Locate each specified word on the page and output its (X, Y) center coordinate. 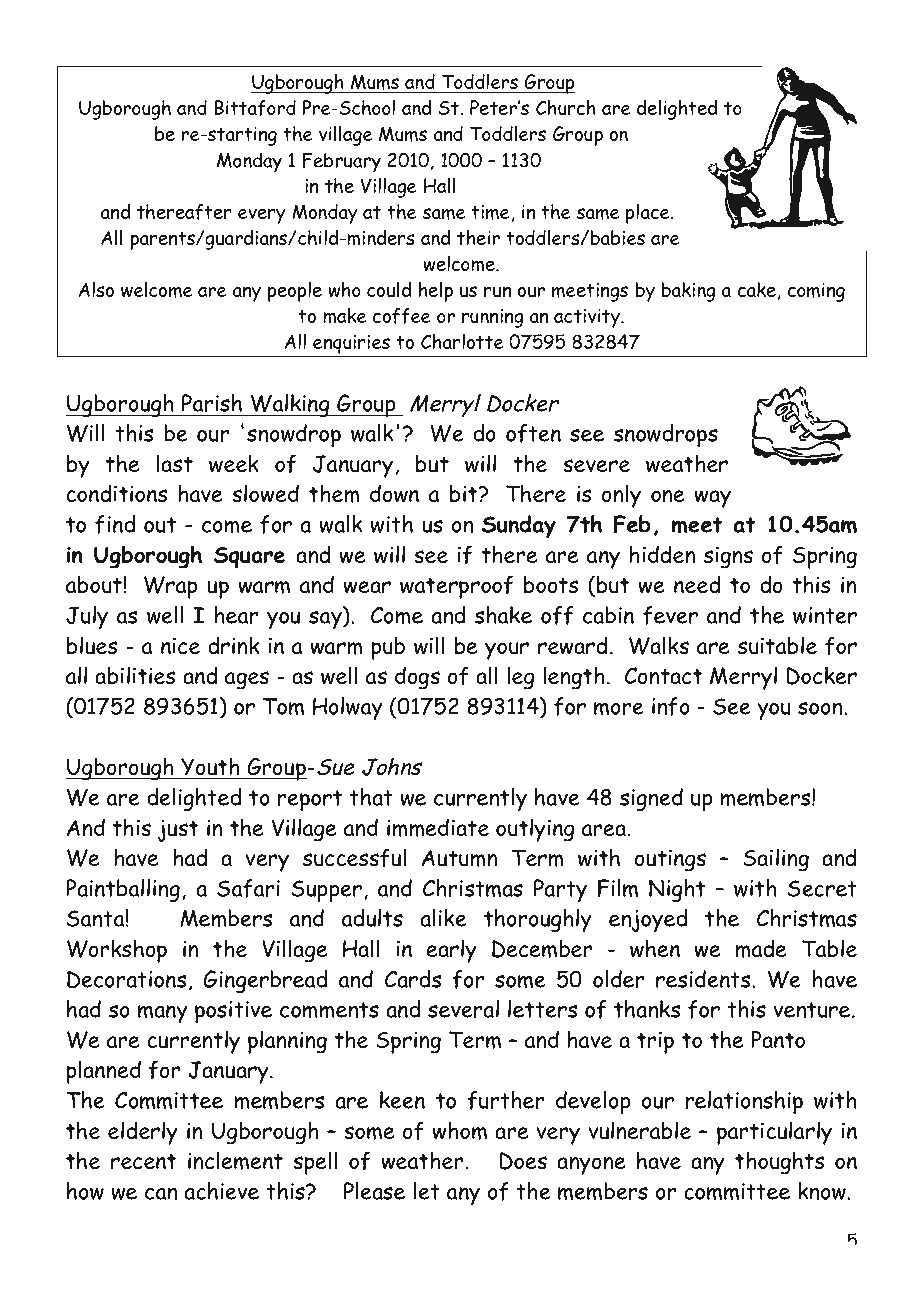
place (649, 214)
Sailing (776, 860)
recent (143, 1162)
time (490, 212)
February (342, 162)
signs (728, 557)
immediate (438, 827)
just (178, 831)
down (394, 493)
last (175, 463)
